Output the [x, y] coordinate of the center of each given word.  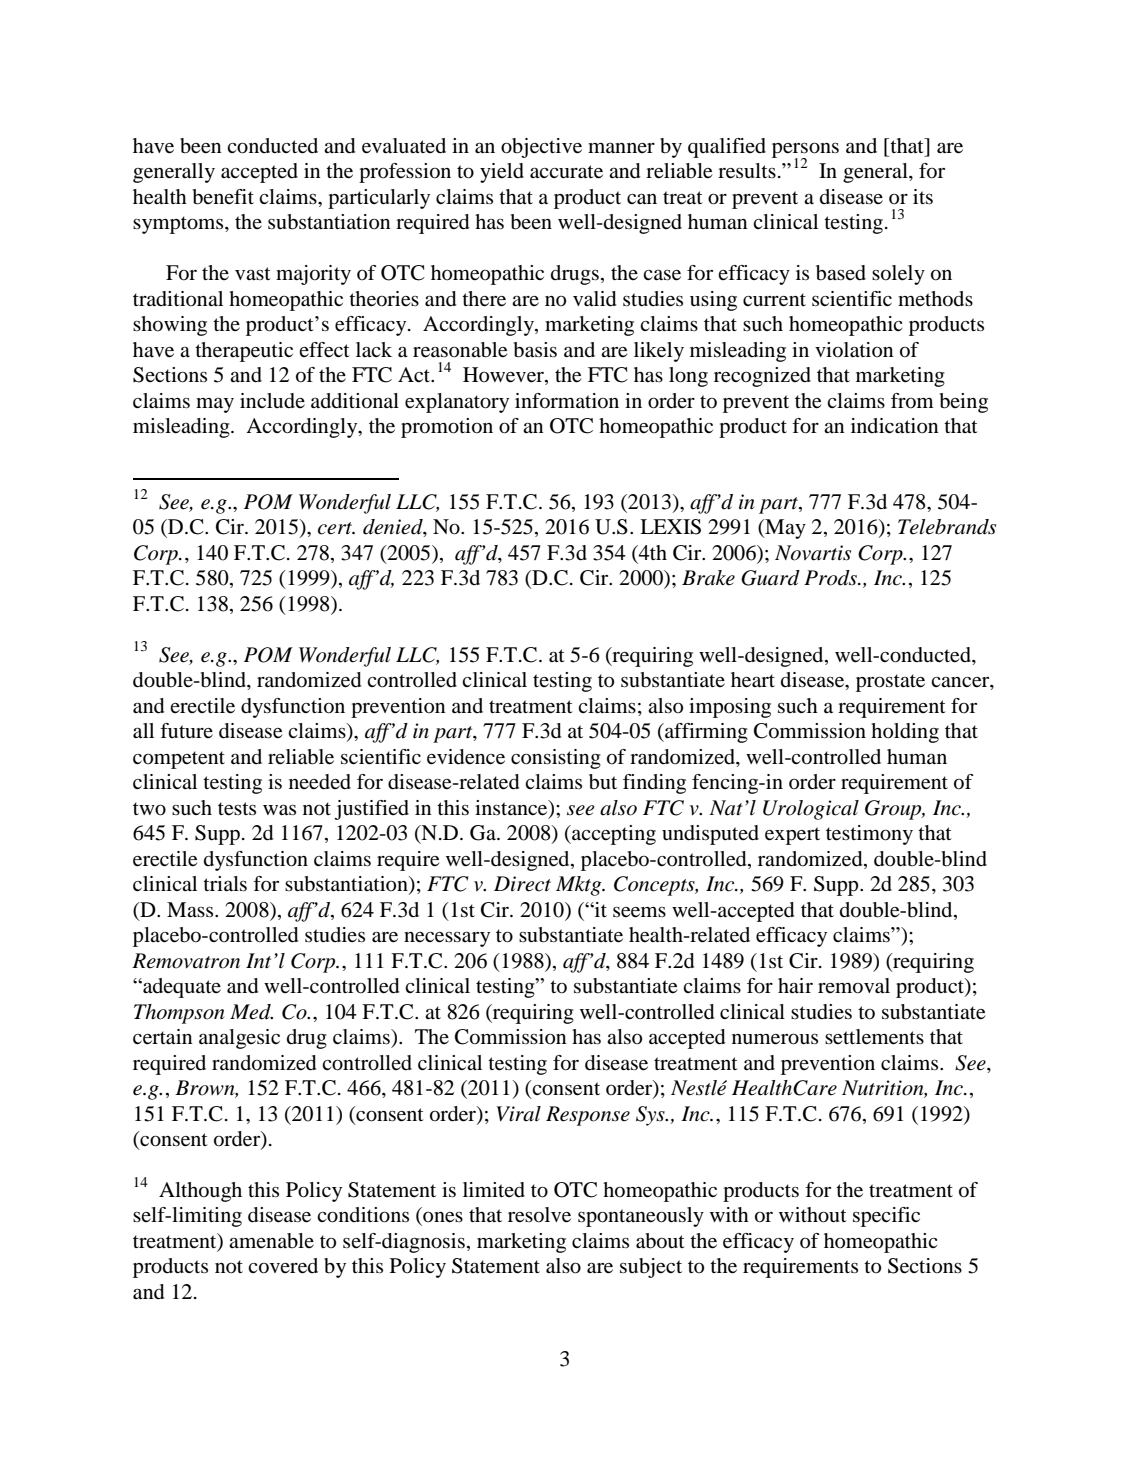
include [272, 401]
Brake [708, 578]
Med [251, 1012]
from [912, 401]
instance [512, 808]
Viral [519, 1114]
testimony [869, 835]
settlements [874, 1037]
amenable [271, 1241]
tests [237, 809]
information [567, 401]
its [923, 197]
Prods [831, 578]
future [186, 731]
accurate [566, 172]
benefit [223, 197]
